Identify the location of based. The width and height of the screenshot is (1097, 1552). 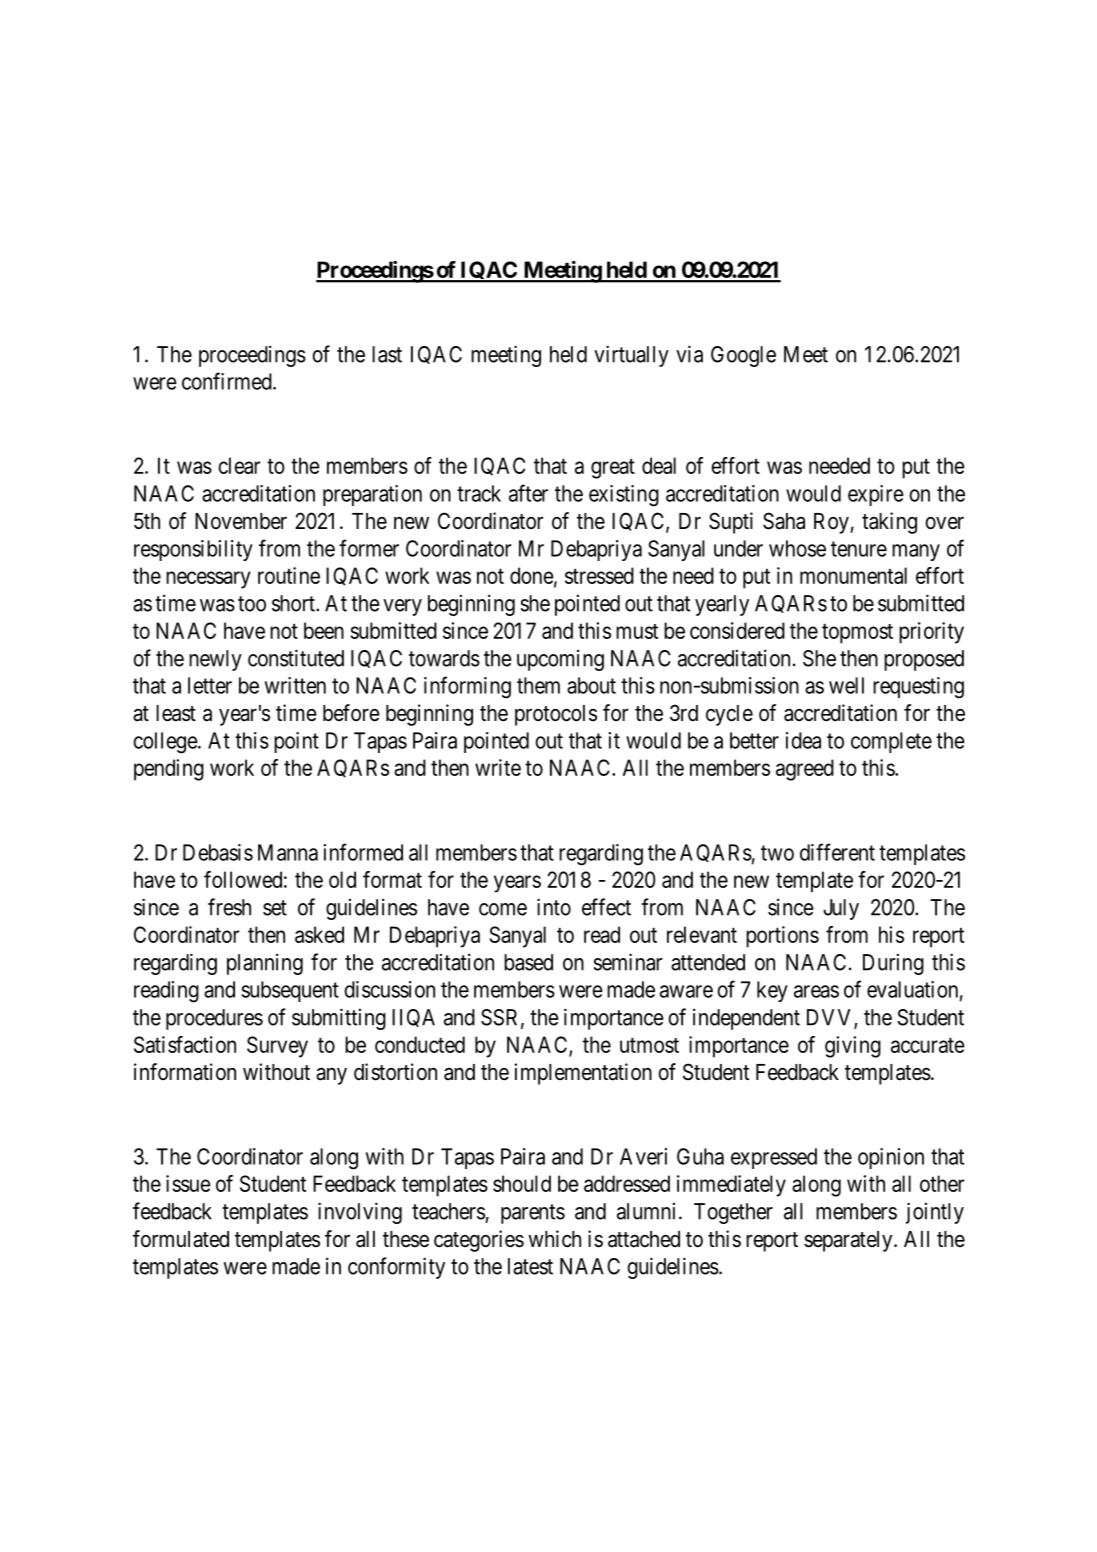
(528, 962).
